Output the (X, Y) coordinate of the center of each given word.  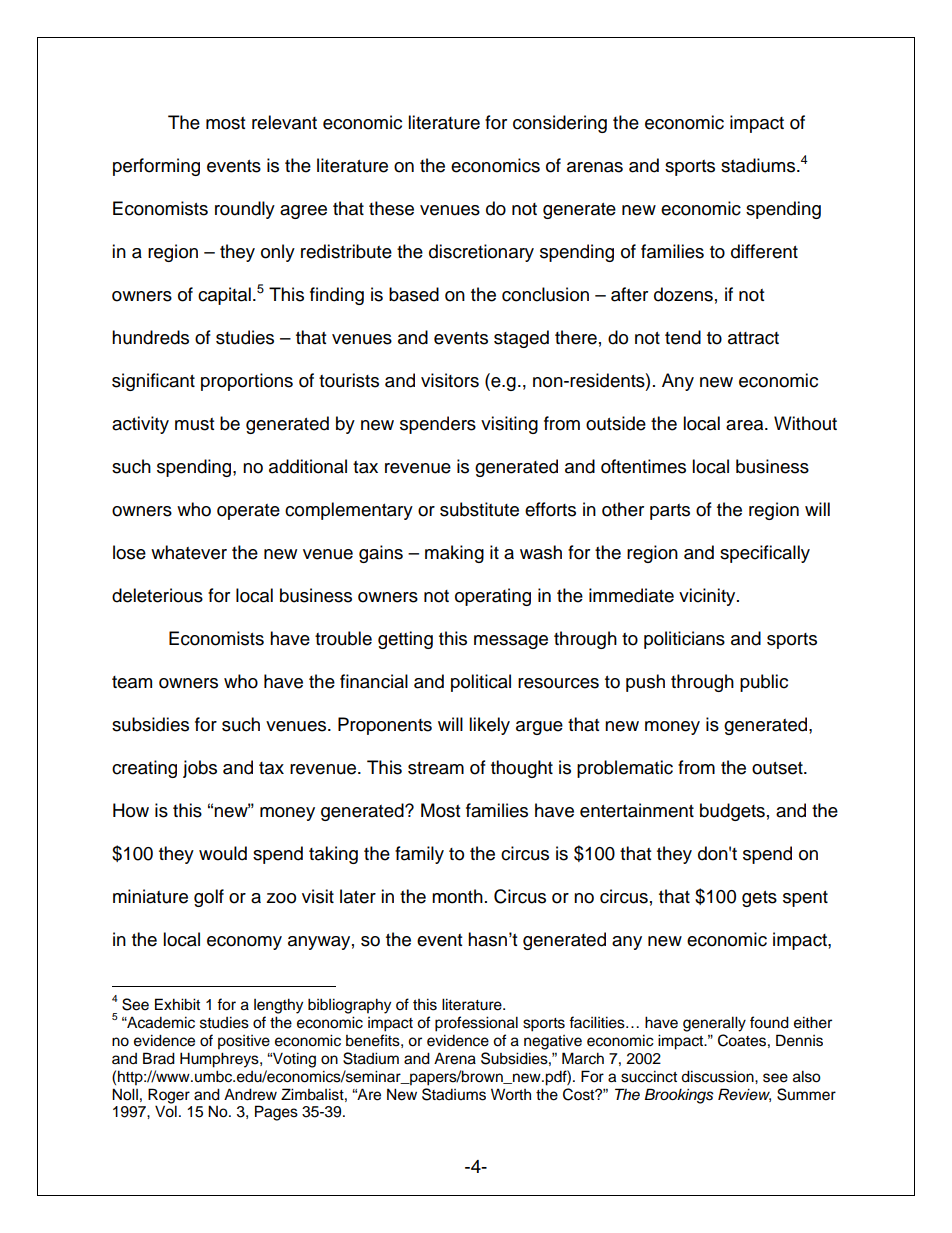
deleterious (157, 595)
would (223, 853)
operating (493, 597)
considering (560, 124)
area (746, 425)
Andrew (250, 1094)
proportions (247, 382)
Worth (511, 1094)
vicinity (708, 597)
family (419, 855)
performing (156, 167)
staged (521, 339)
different (764, 251)
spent (805, 899)
